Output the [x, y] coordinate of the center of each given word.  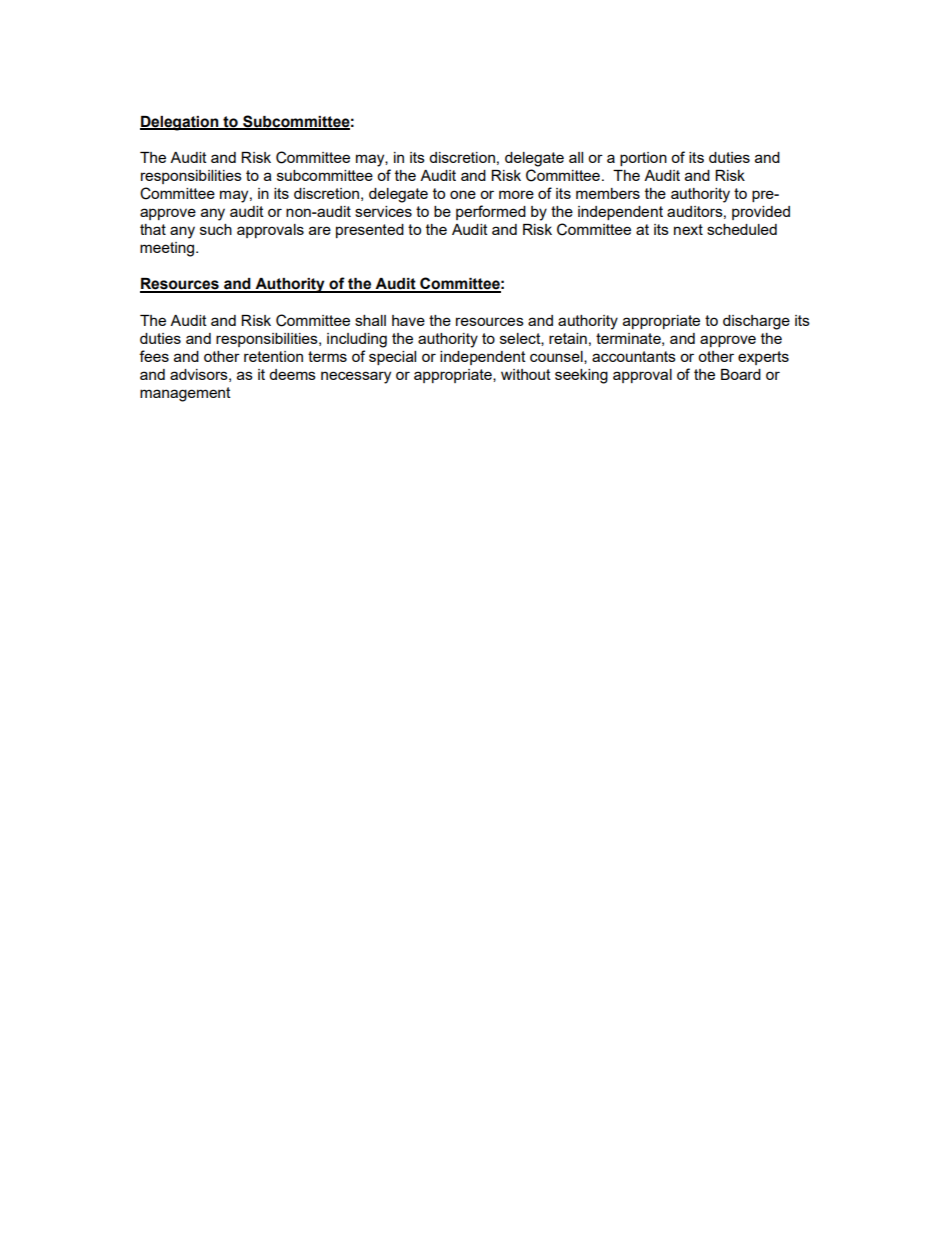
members [608, 193]
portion [643, 159]
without [526, 374]
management [185, 394]
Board [741, 374]
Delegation [180, 123]
